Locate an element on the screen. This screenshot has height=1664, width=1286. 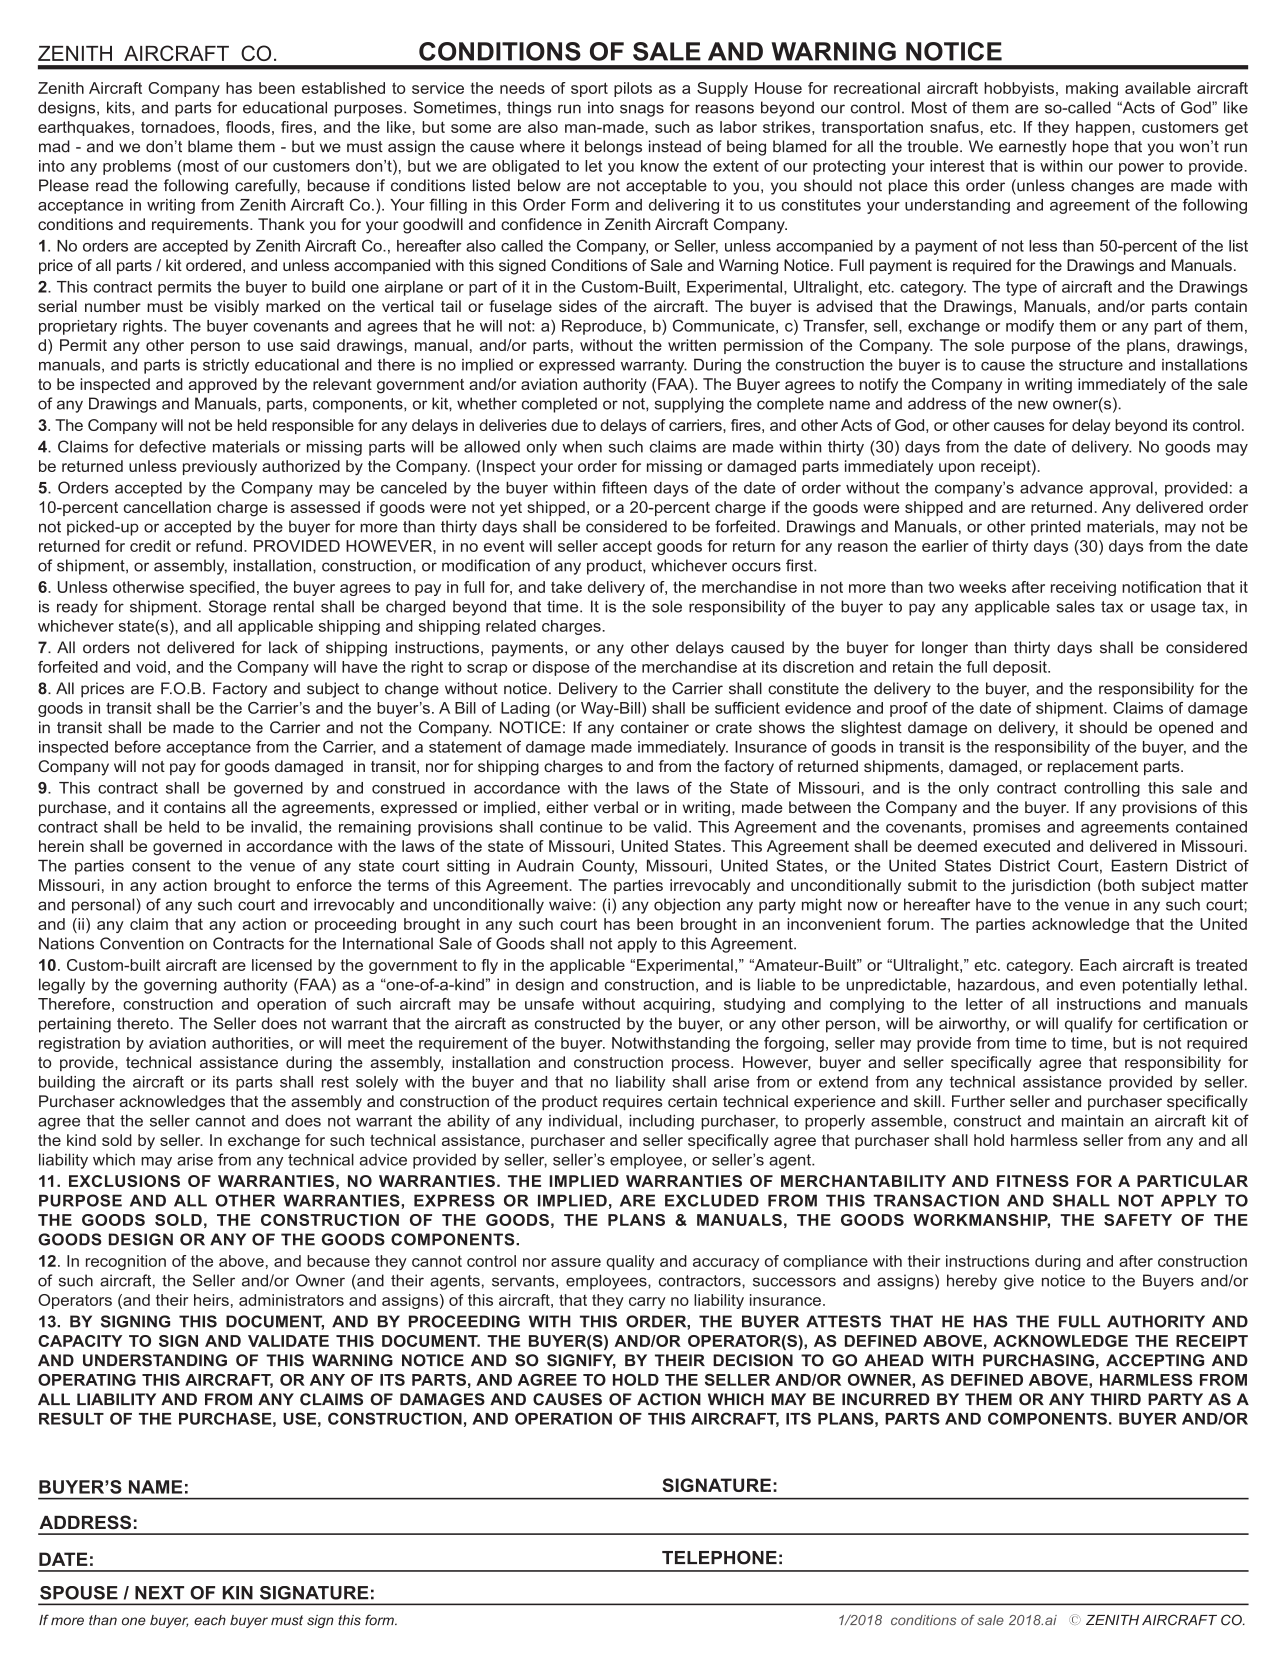
receiving is located at coordinates (1083, 588).
